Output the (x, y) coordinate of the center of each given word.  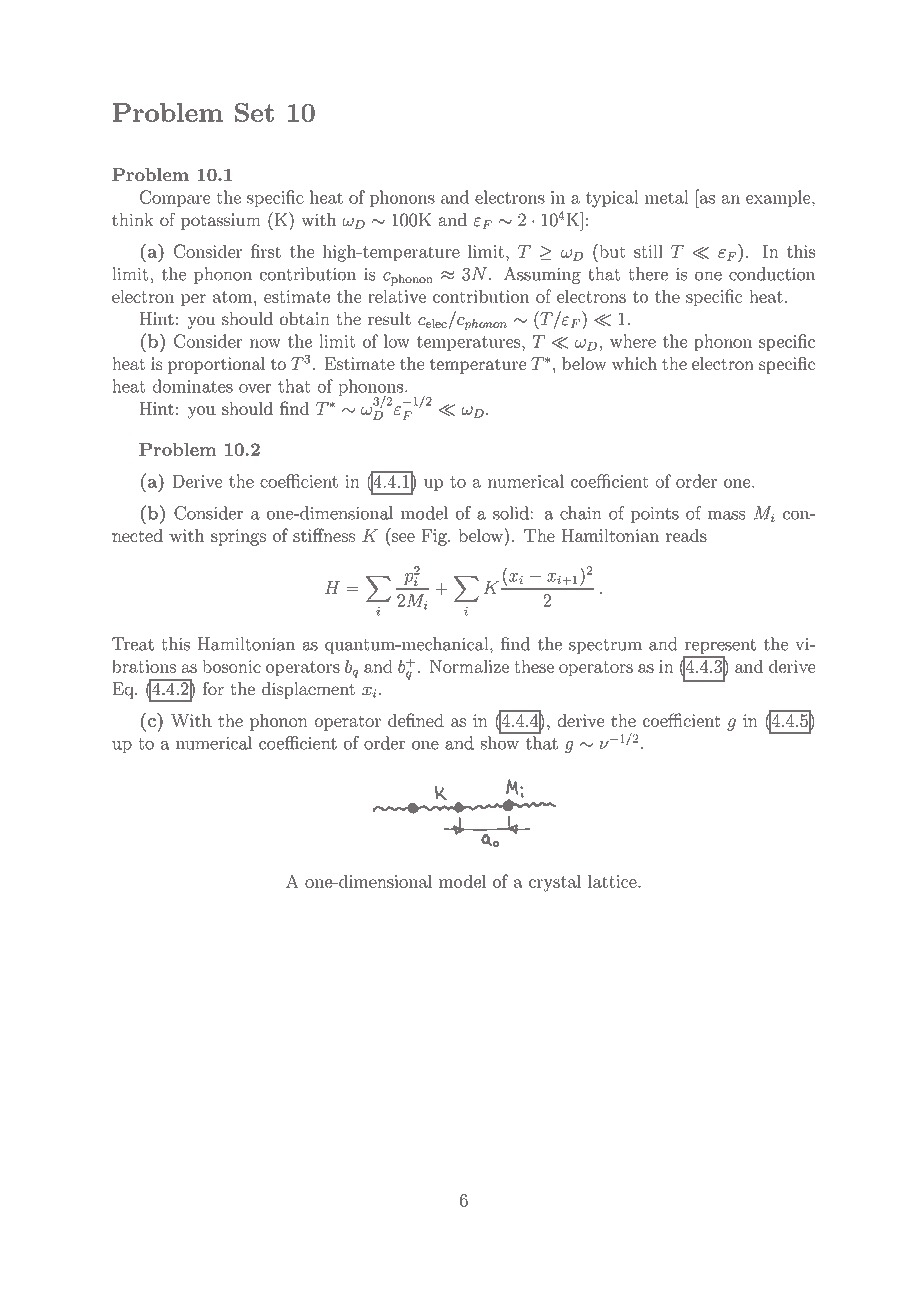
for (213, 688)
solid (511, 513)
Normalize (469, 666)
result (389, 318)
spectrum (605, 646)
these (534, 666)
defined (416, 720)
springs (238, 537)
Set (254, 112)
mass (726, 515)
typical (612, 199)
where (633, 341)
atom (234, 297)
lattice (613, 881)
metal (667, 197)
